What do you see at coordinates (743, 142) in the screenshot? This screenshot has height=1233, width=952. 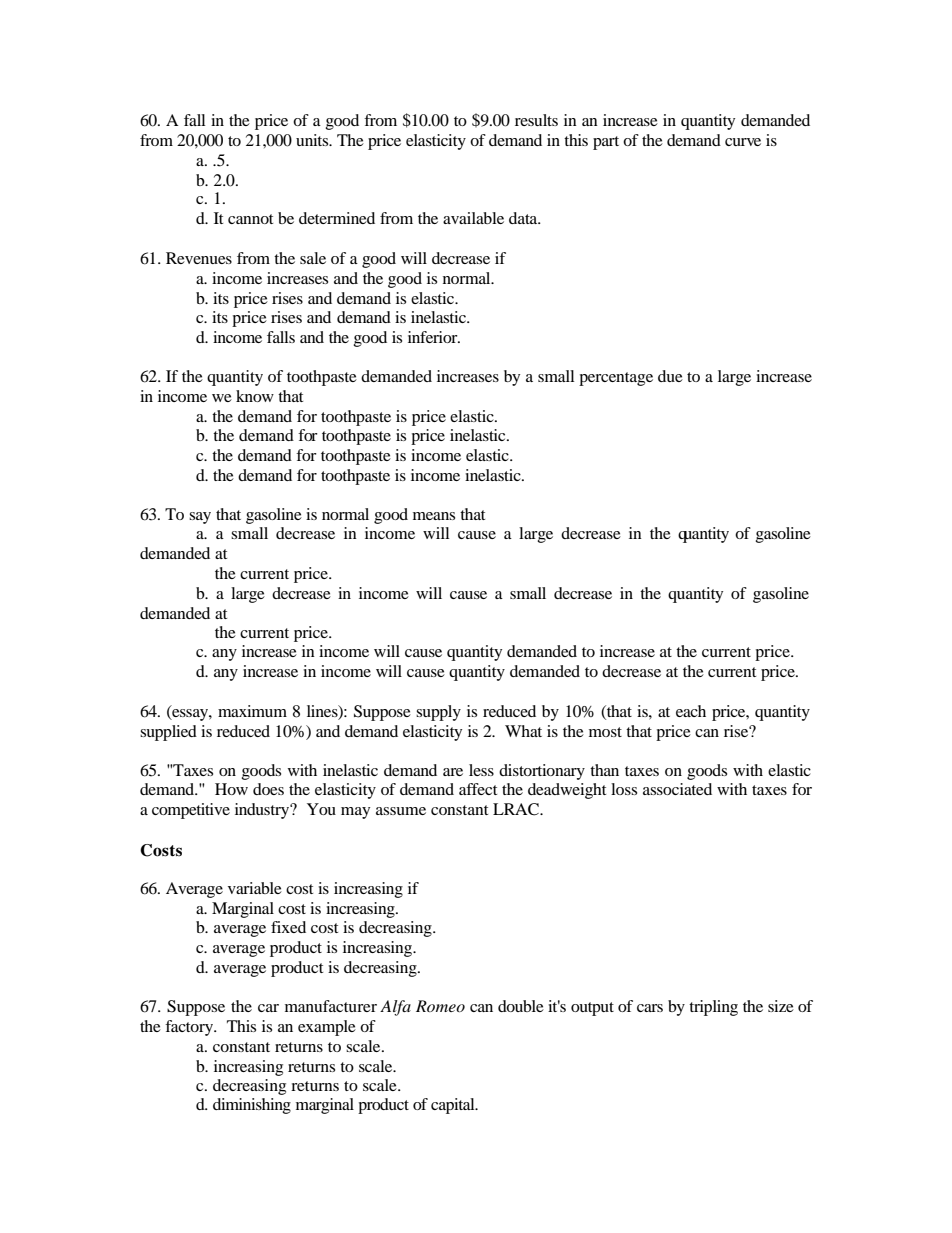 I see `curve` at bounding box center [743, 142].
